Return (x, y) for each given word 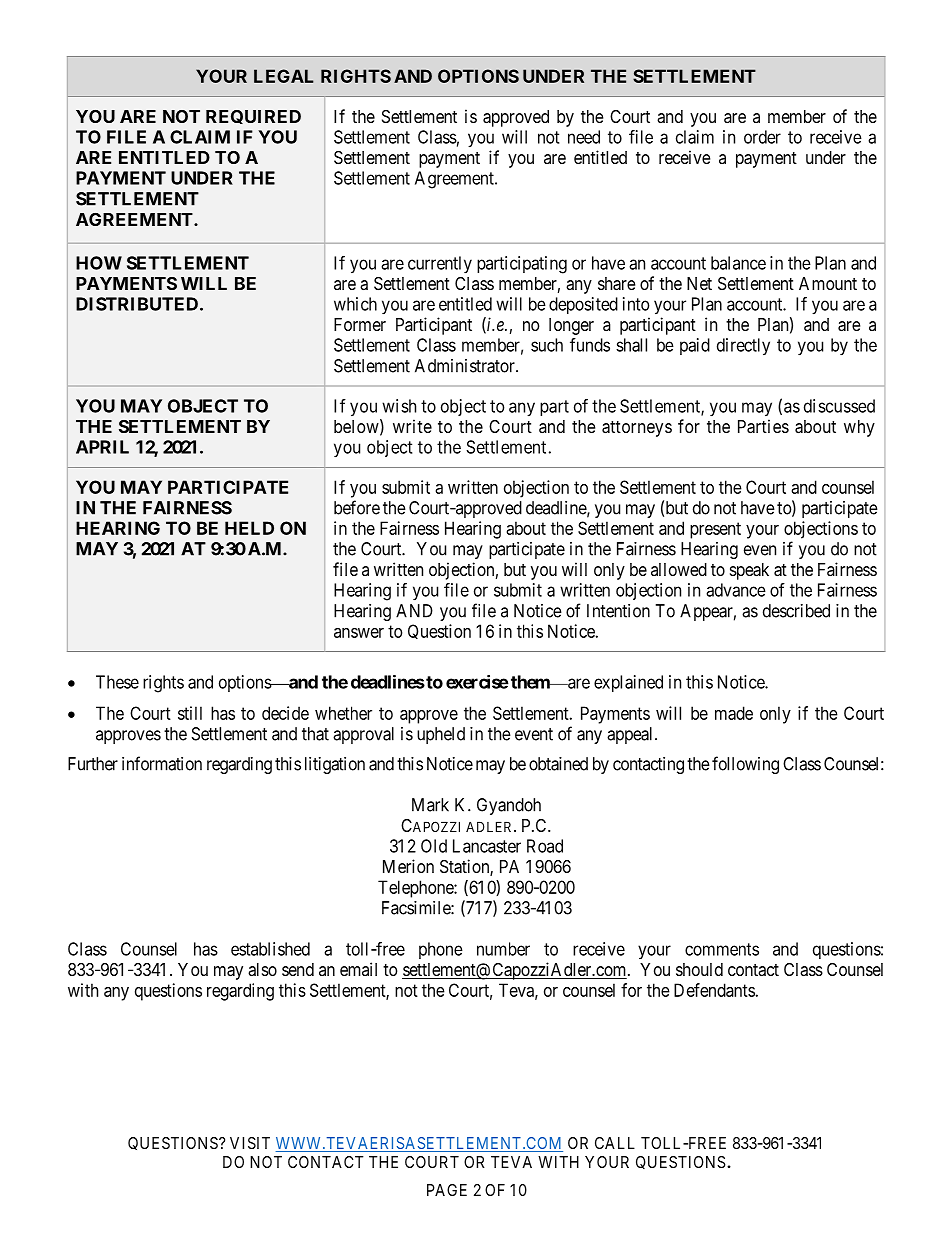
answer (359, 633)
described (796, 611)
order (762, 137)
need (584, 137)
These (117, 682)
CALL (615, 1143)
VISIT (250, 1143)
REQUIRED (253, 117)
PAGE (447, 1190)
